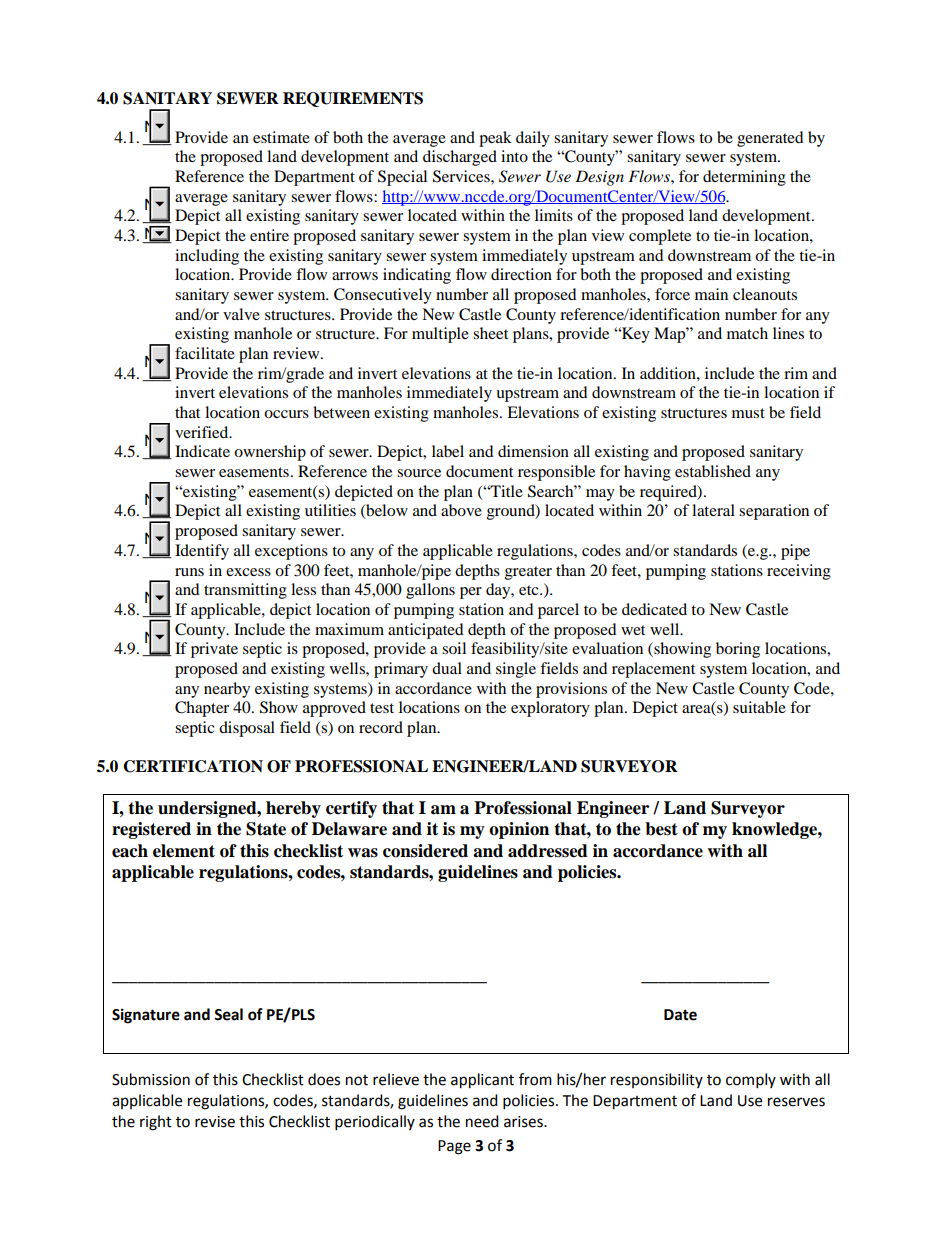 The height and width of the screenshot is (1233, 952). Describe the element at coordinates (214, 650) in the screenshot. I see `private` at that location.
